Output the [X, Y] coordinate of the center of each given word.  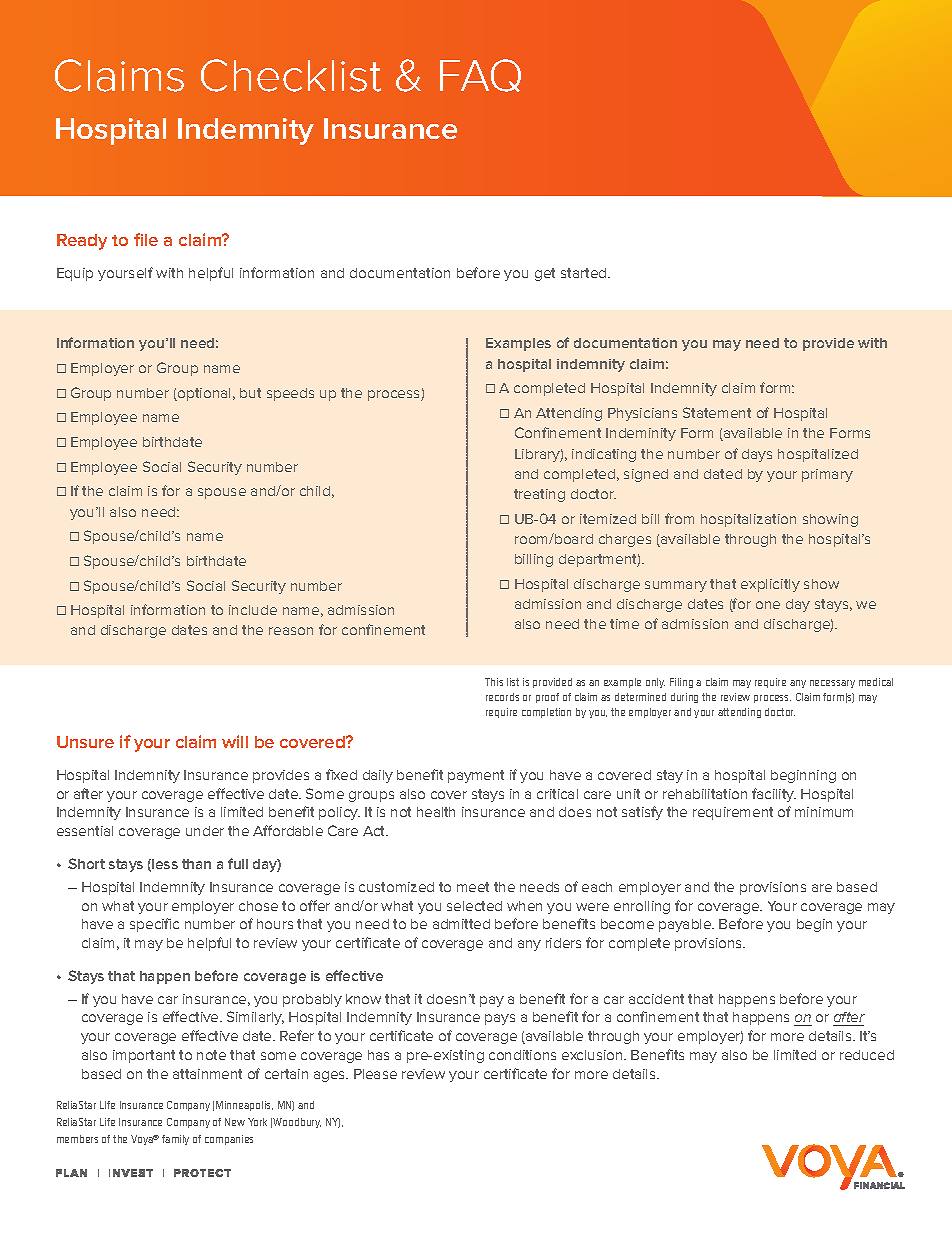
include [253, 610]
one [768, 605]
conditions [522, 1055]
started [585, 273]
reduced [867, 1055]
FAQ [480, 75]
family [175, 1140]
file [146, 239]
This [494, 682]
